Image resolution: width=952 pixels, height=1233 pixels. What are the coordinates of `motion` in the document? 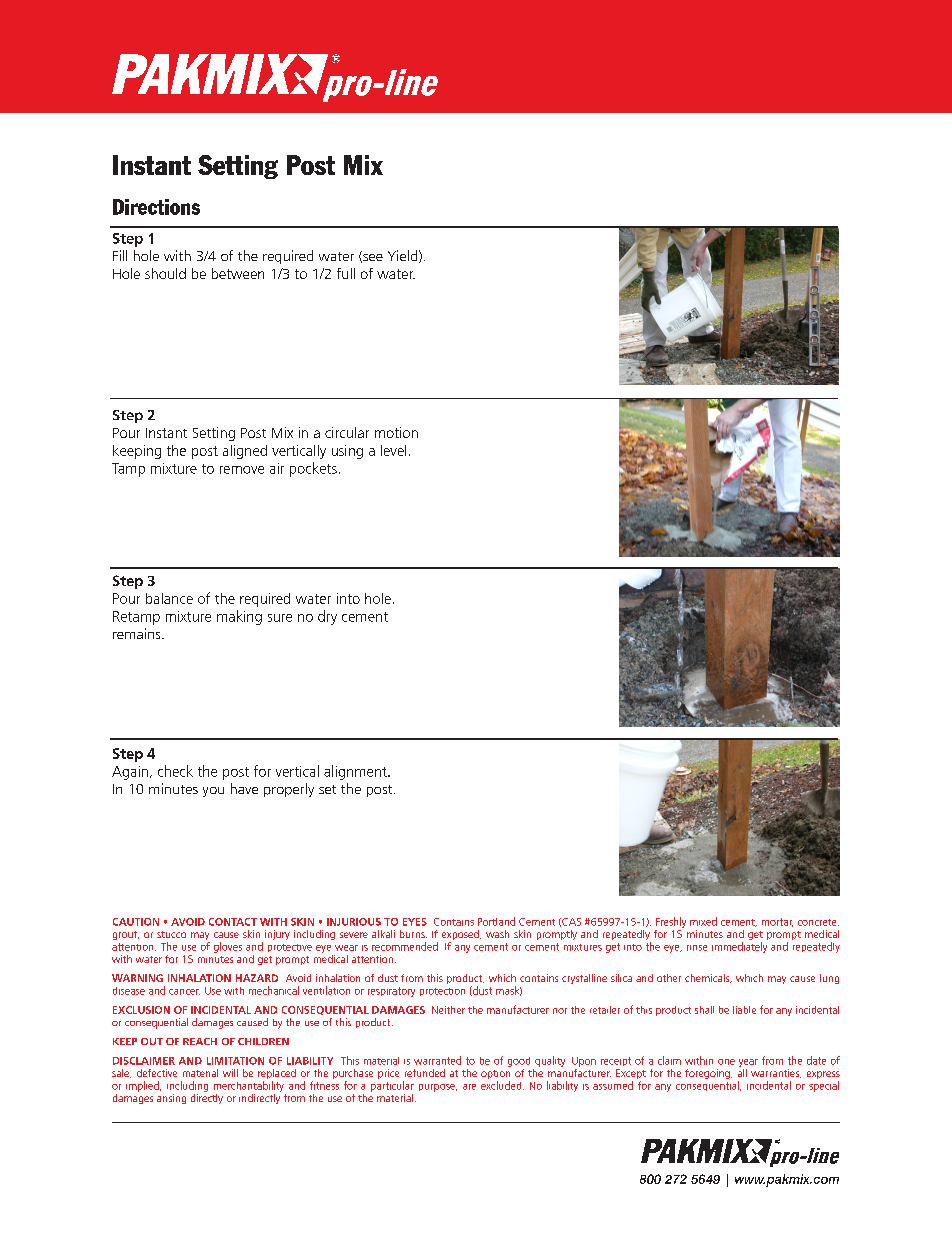 It's located at (396, 432).
